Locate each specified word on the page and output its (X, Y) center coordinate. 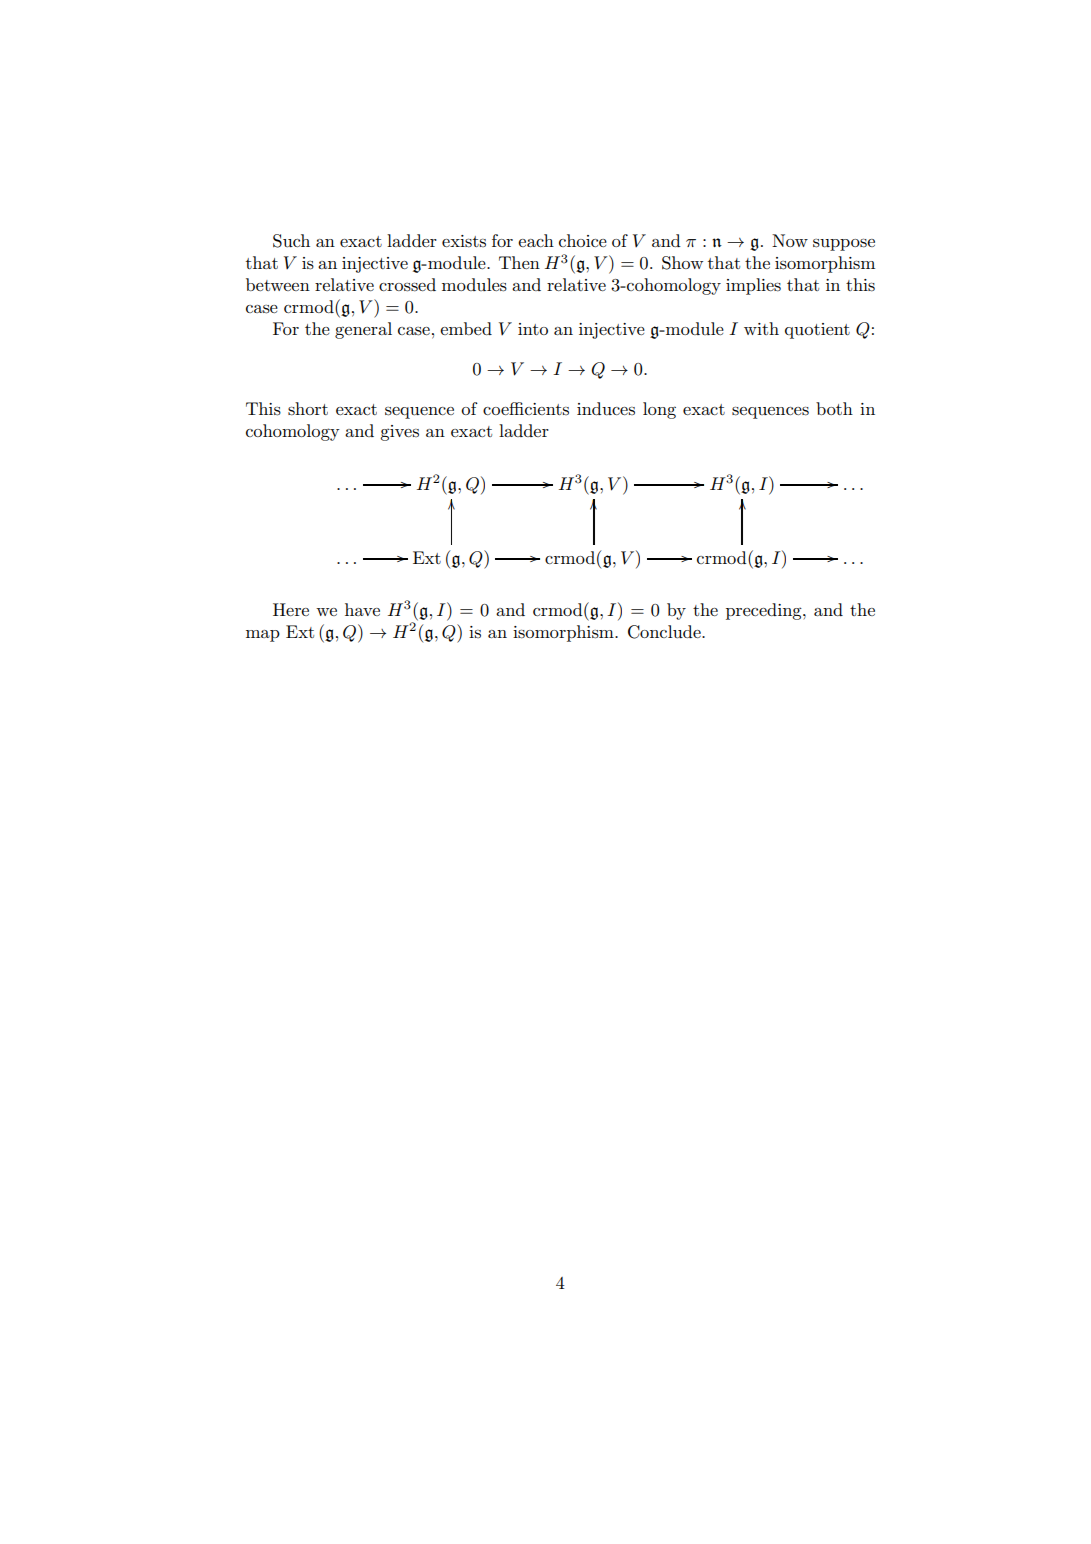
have (362, 609)
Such (291, 241)
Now (790, 240)
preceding (765, 611)
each (536, 240)
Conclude (665, 632)
